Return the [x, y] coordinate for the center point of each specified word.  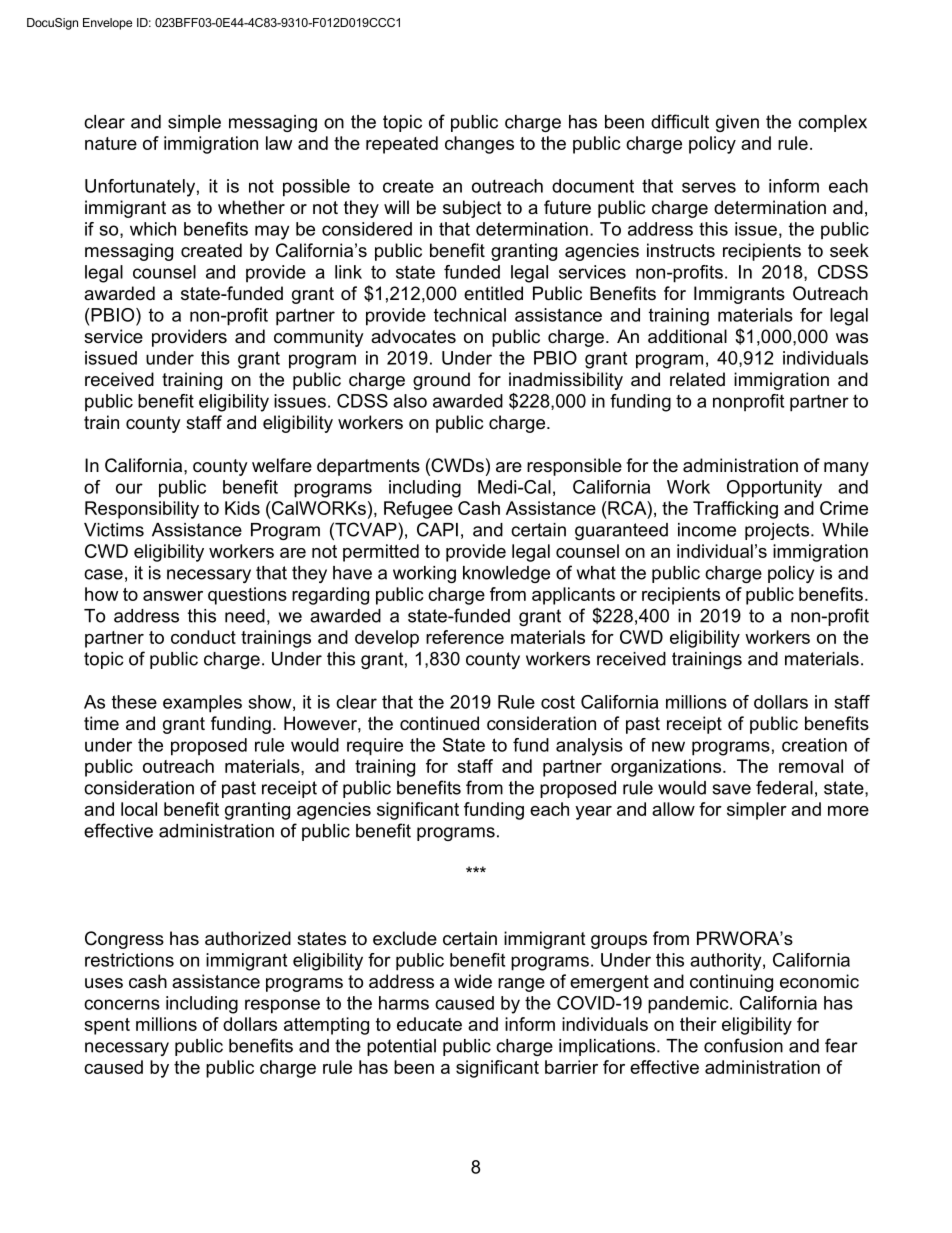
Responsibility [142, 510]
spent [107, 1026]
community [319, 338]
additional [687, 336]
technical [470, 315]
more [848, 811]
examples [202, 704]
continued [439, 723]
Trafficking [735, 510]
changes [479, 145]
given [737, 123]
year [593, 813]
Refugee [418, 510]
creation [814, 745]
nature [111, 143]
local [139, 809]
